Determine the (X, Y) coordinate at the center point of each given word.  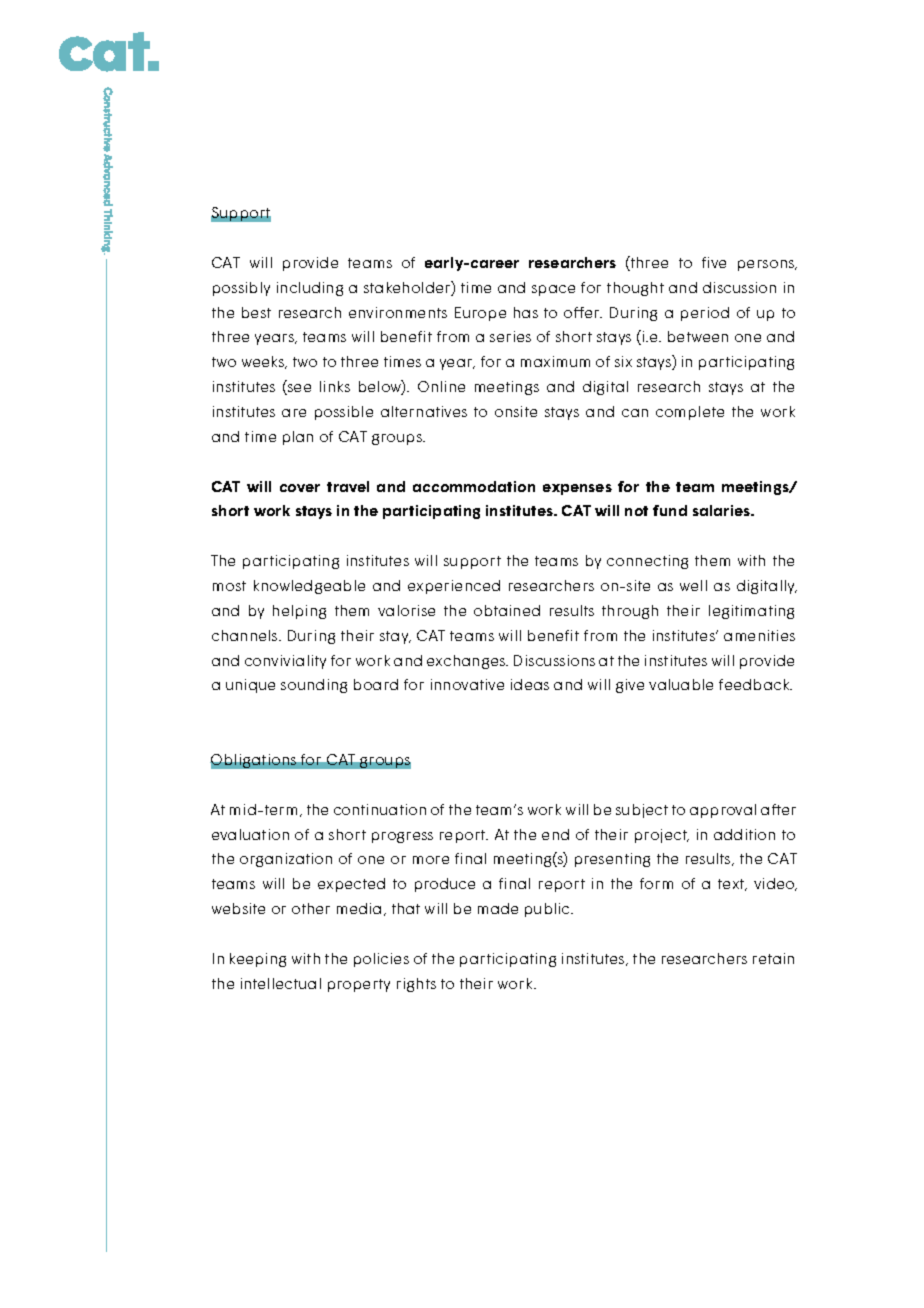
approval (723, 811)
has (526, 312)
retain (773, 958)
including (310, 289)
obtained (507, 610)
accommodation (474, 486)
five (714, 262)
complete (690, 413)
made (498, 908)
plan (298, 438)
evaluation (250, 834)
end (555, 834)
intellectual (281, 983)
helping (299, 612)
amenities (759, 635)
